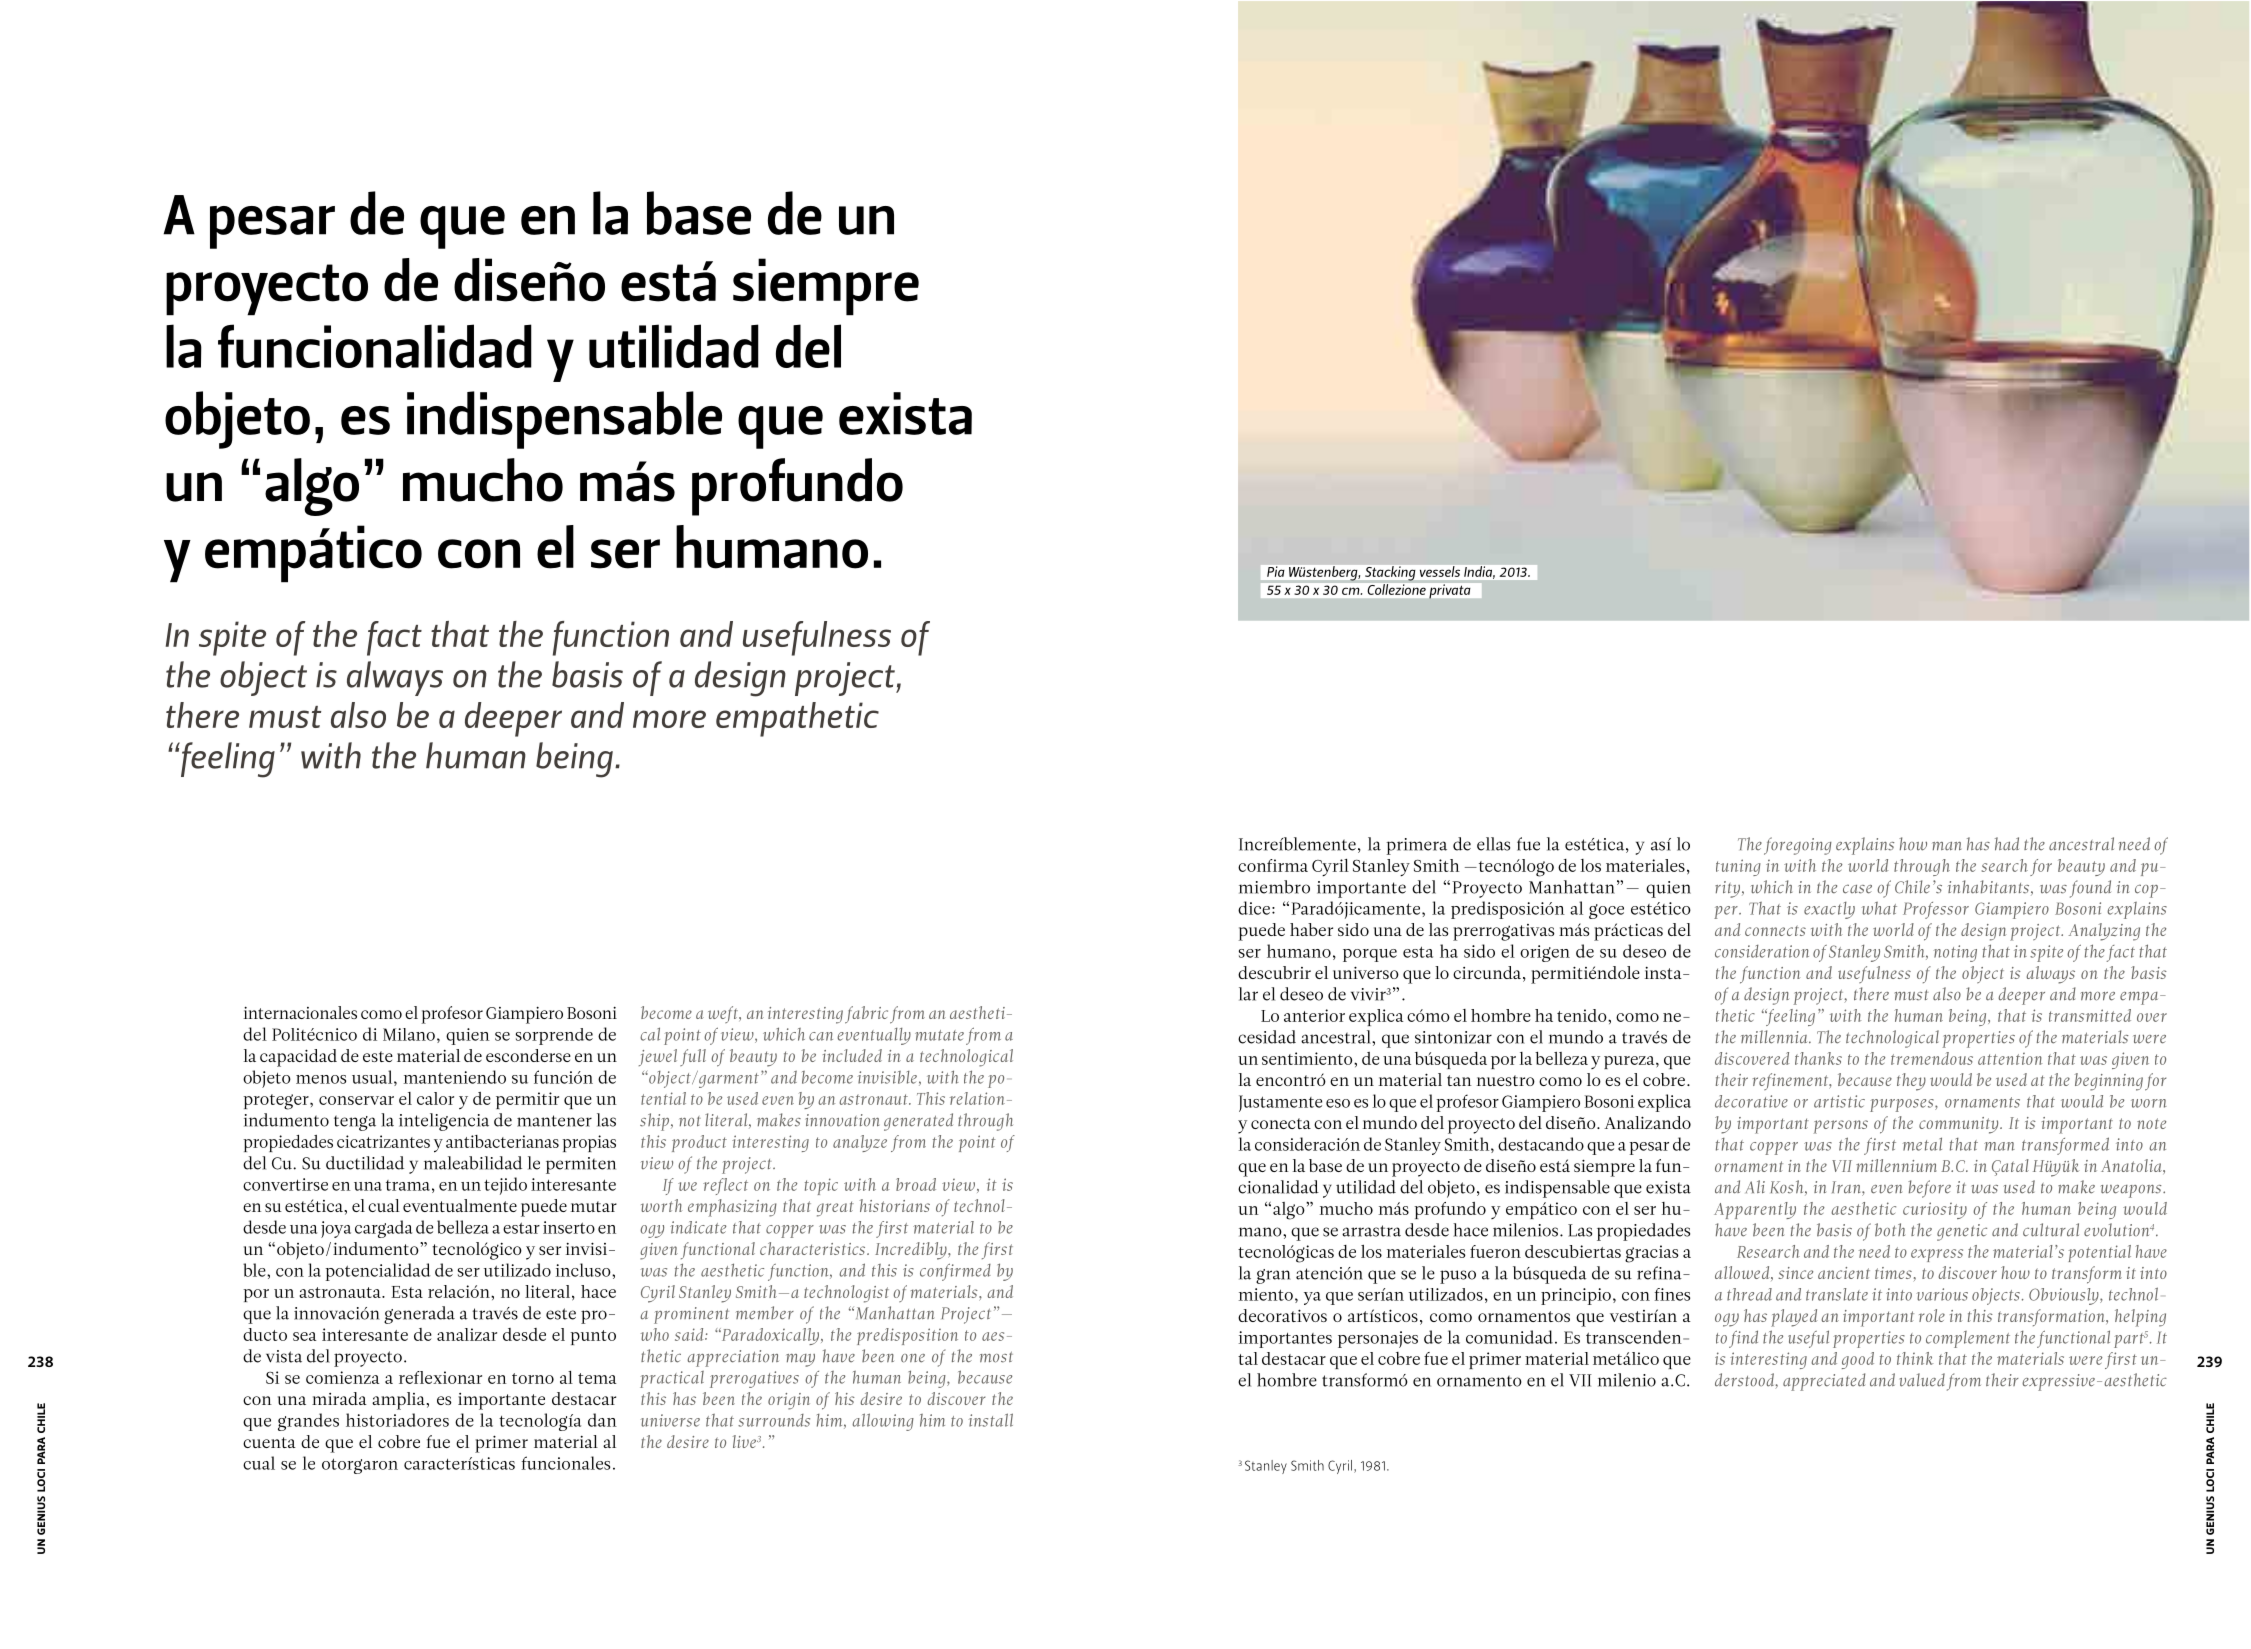 The image size is (2251, 1649). Describe the element at coordinates (918, 1122) in the screenshot. I see `generated` at that location.
